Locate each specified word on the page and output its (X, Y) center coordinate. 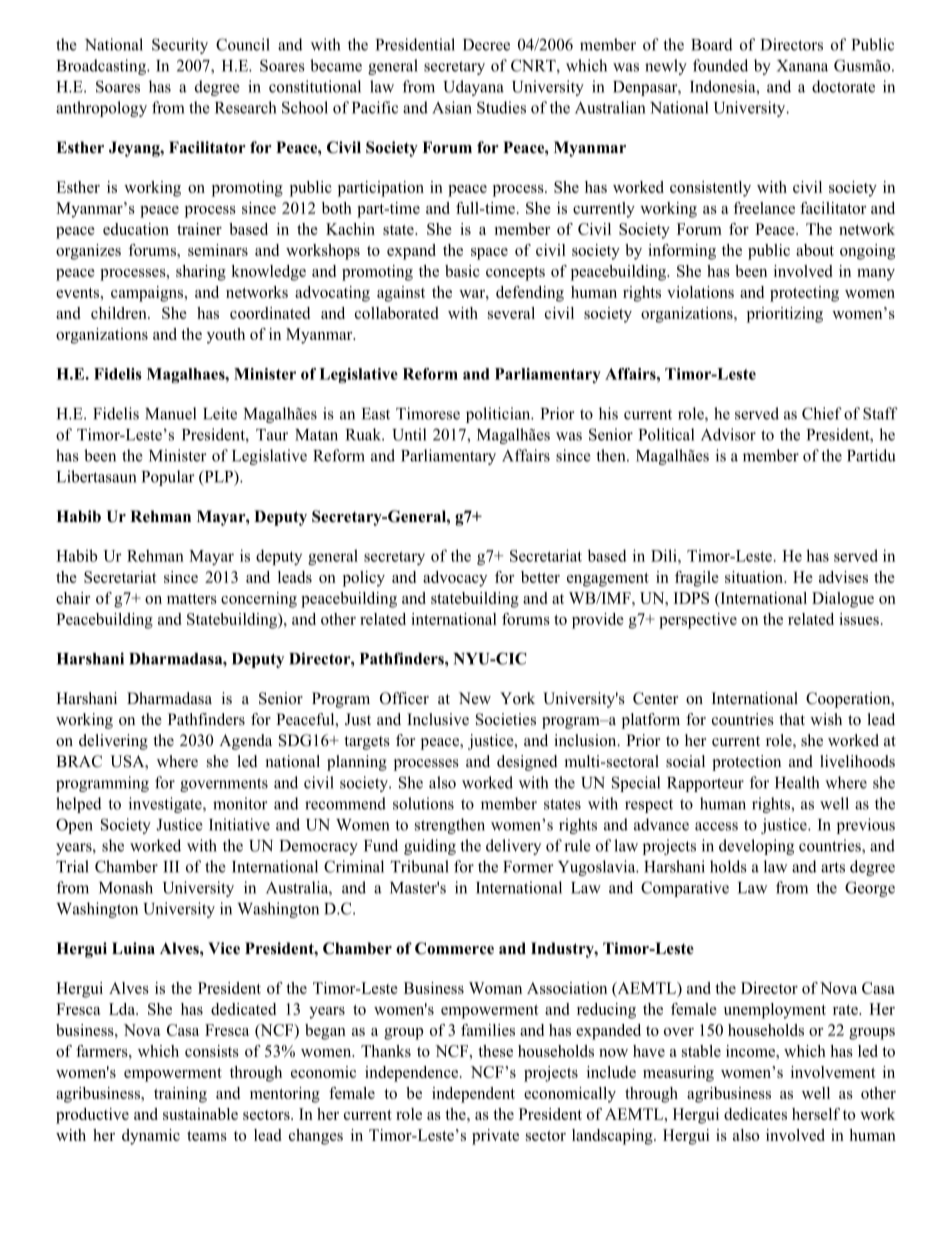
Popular (168, 478)
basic (462, 271)
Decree (486, 45)
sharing (201, 273)
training (180, 1095)
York (517, 698)
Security (180, 46)
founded (720, 65)
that (792, 719)
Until (409, 434)
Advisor (728, 434)
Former (528, 867)
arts (833, 867)
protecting (804, 294)
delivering (113, 742)
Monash (126, 887)
